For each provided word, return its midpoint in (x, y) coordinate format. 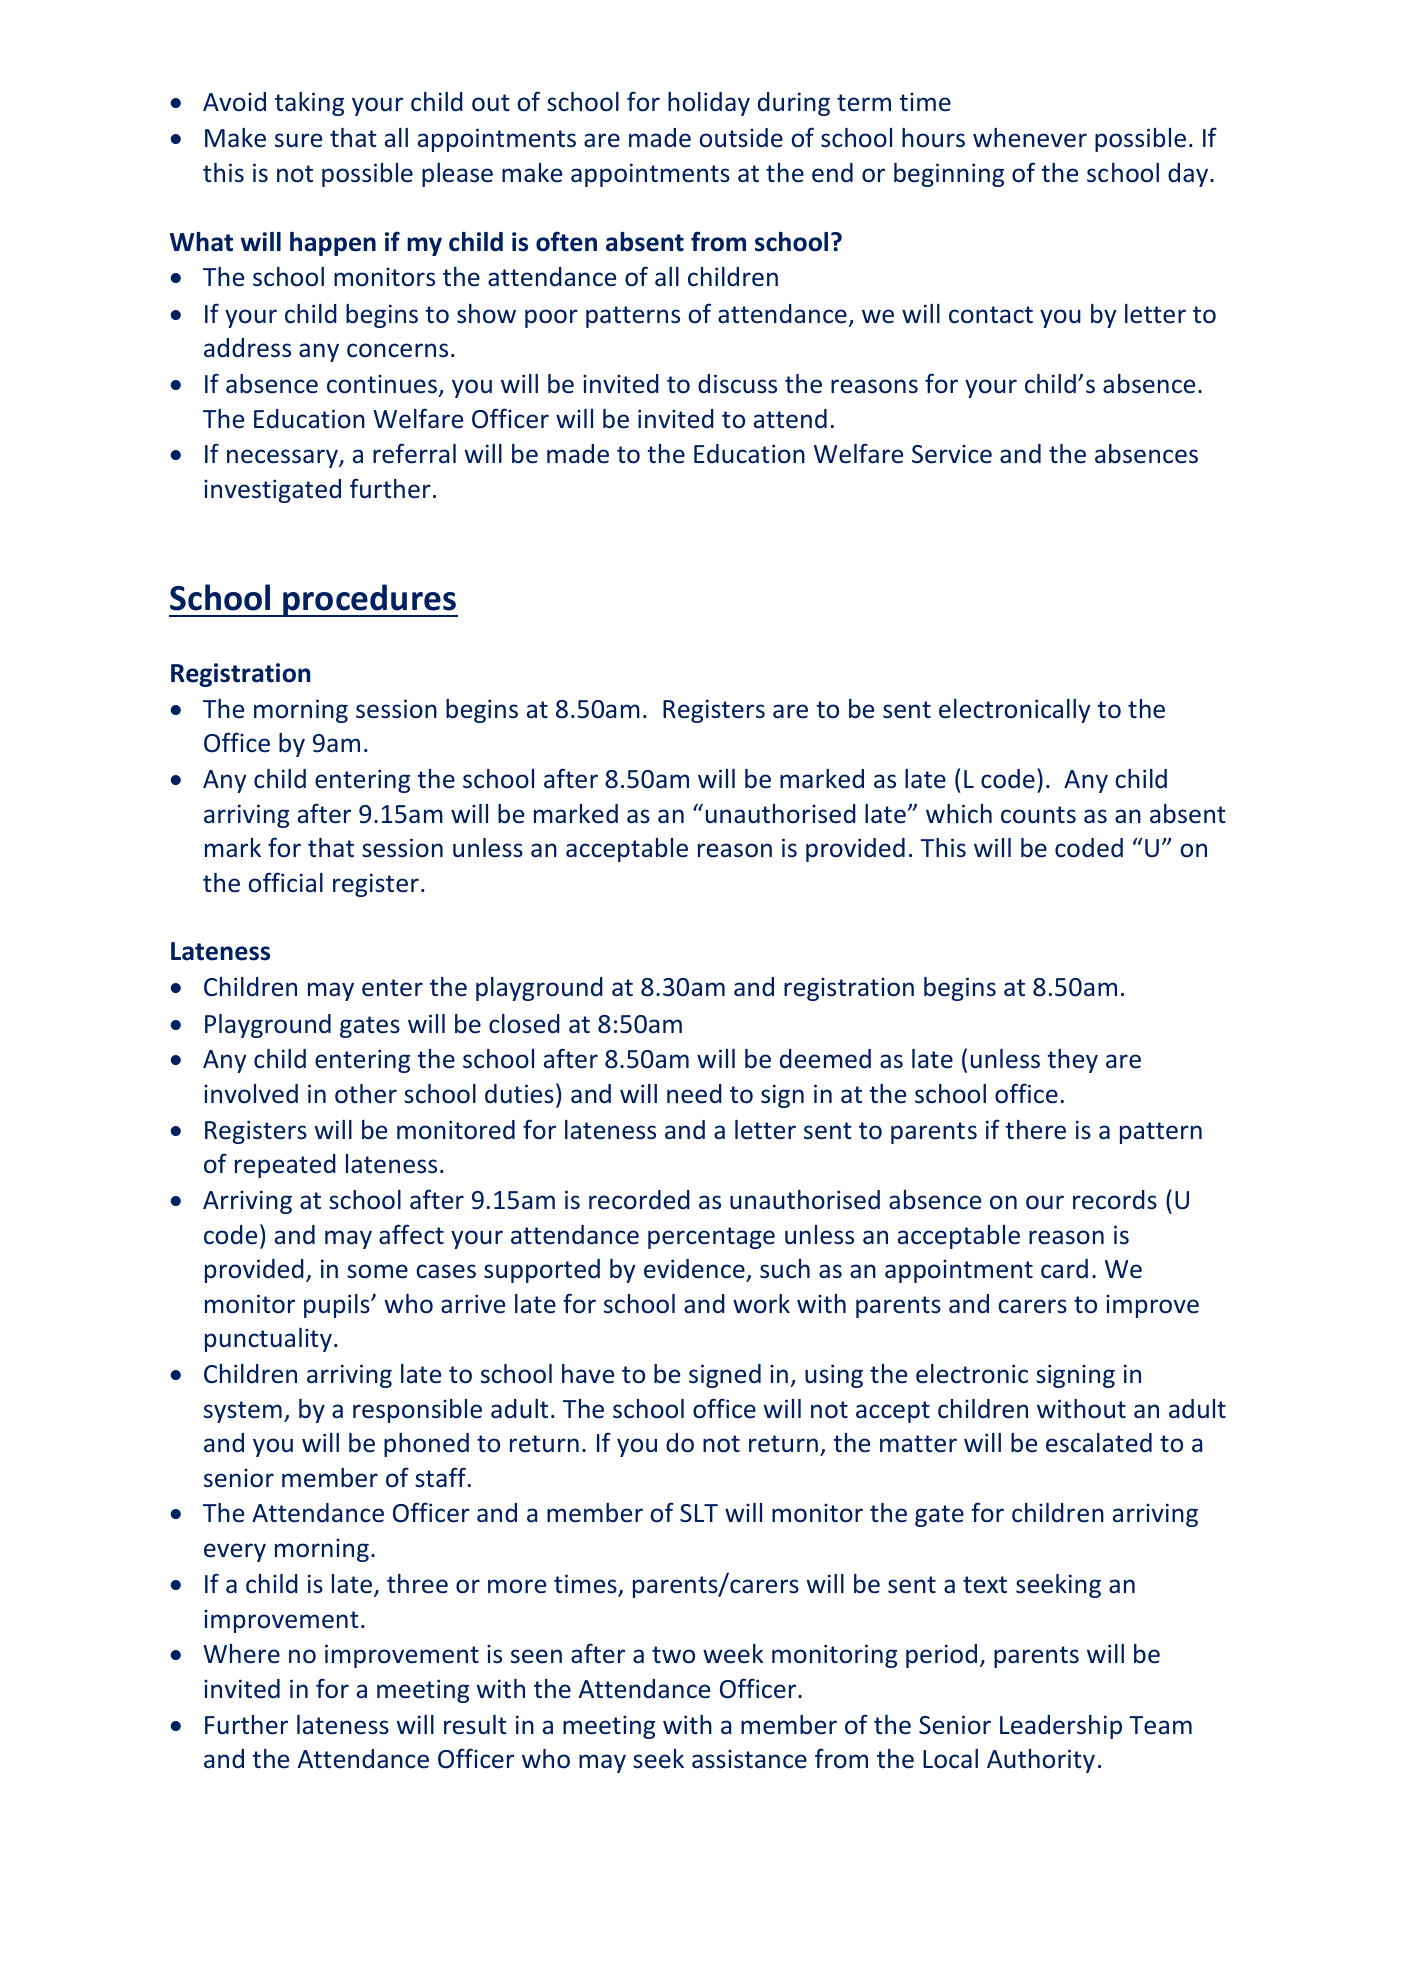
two (673, 1655)
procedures (369, 600)
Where (241, 1654)
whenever (1030, 138)
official (285, 882)
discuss (737, 384)
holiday (709, 104)
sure (298, 140)
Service (952, 454)
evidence (695, 1270)
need (694, 1094)
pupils (338, 1306)
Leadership (1061, 1727)
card (1064, 1269)
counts (1038, 815)
